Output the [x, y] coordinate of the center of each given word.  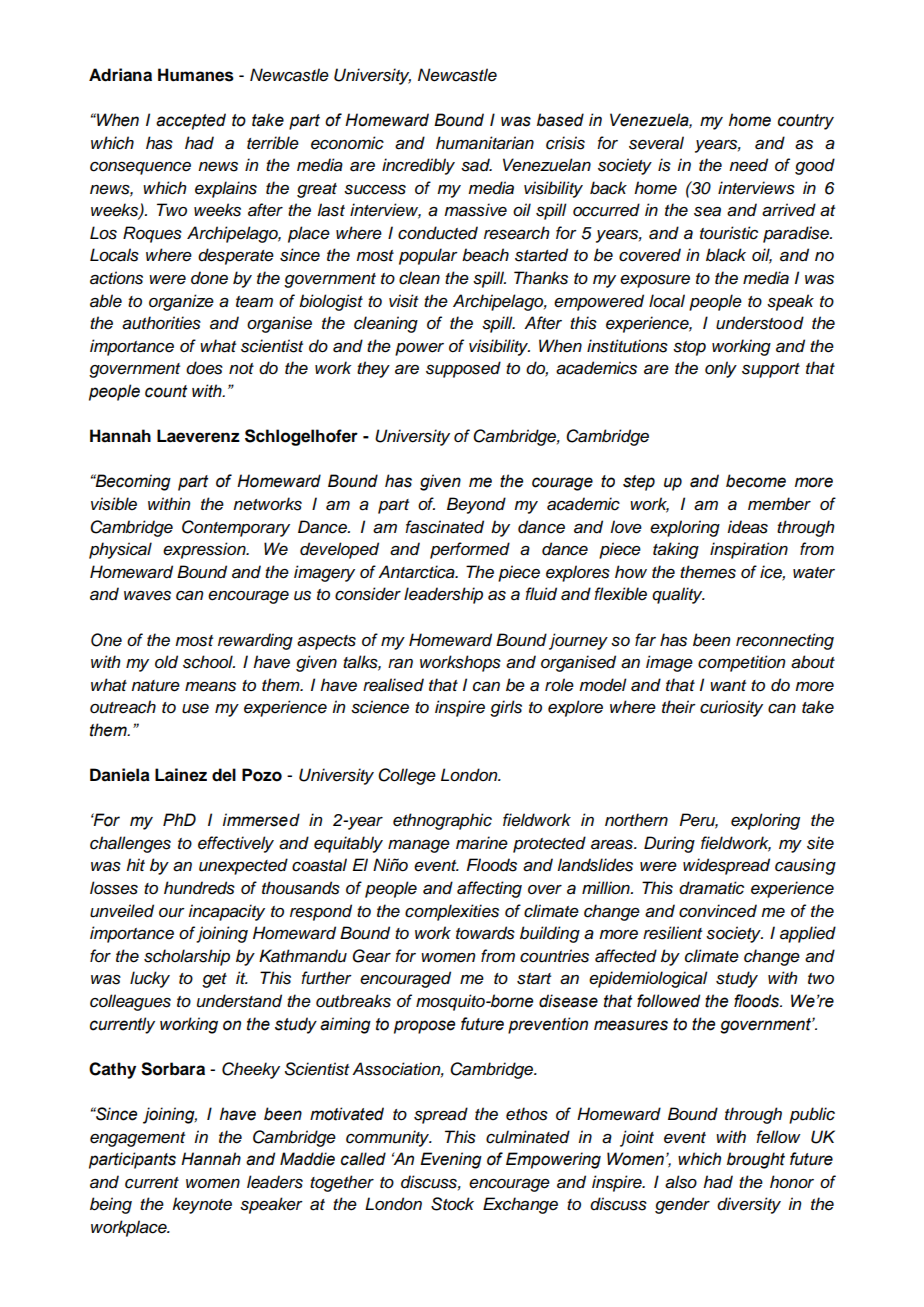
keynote [202, 1205]
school [209, 662]
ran [400, 664]
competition [742, 663]
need [748, 165]
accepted [191, 121]
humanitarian [485, 143]
